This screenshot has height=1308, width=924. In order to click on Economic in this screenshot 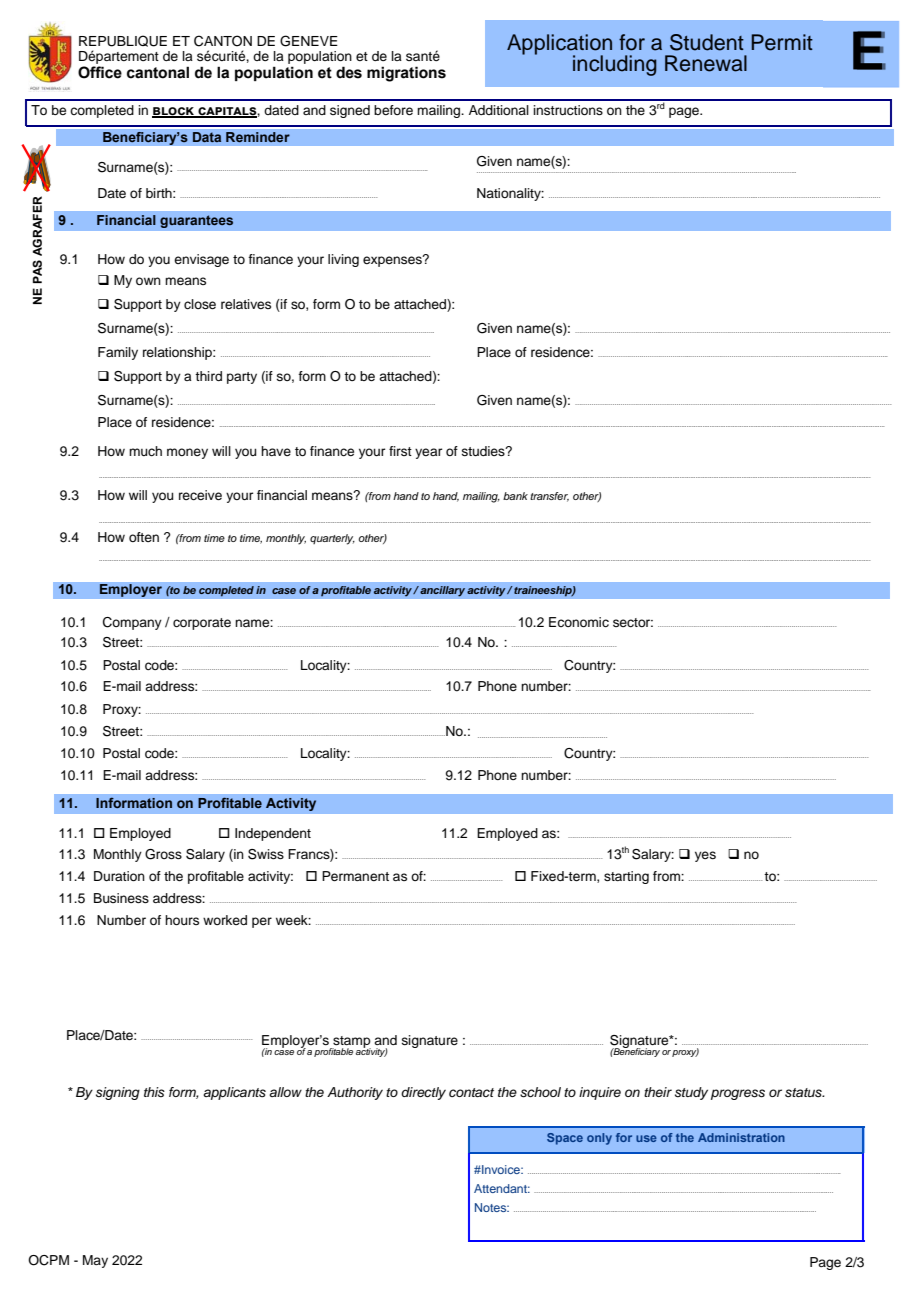, I will do `click(579, 622)`.
